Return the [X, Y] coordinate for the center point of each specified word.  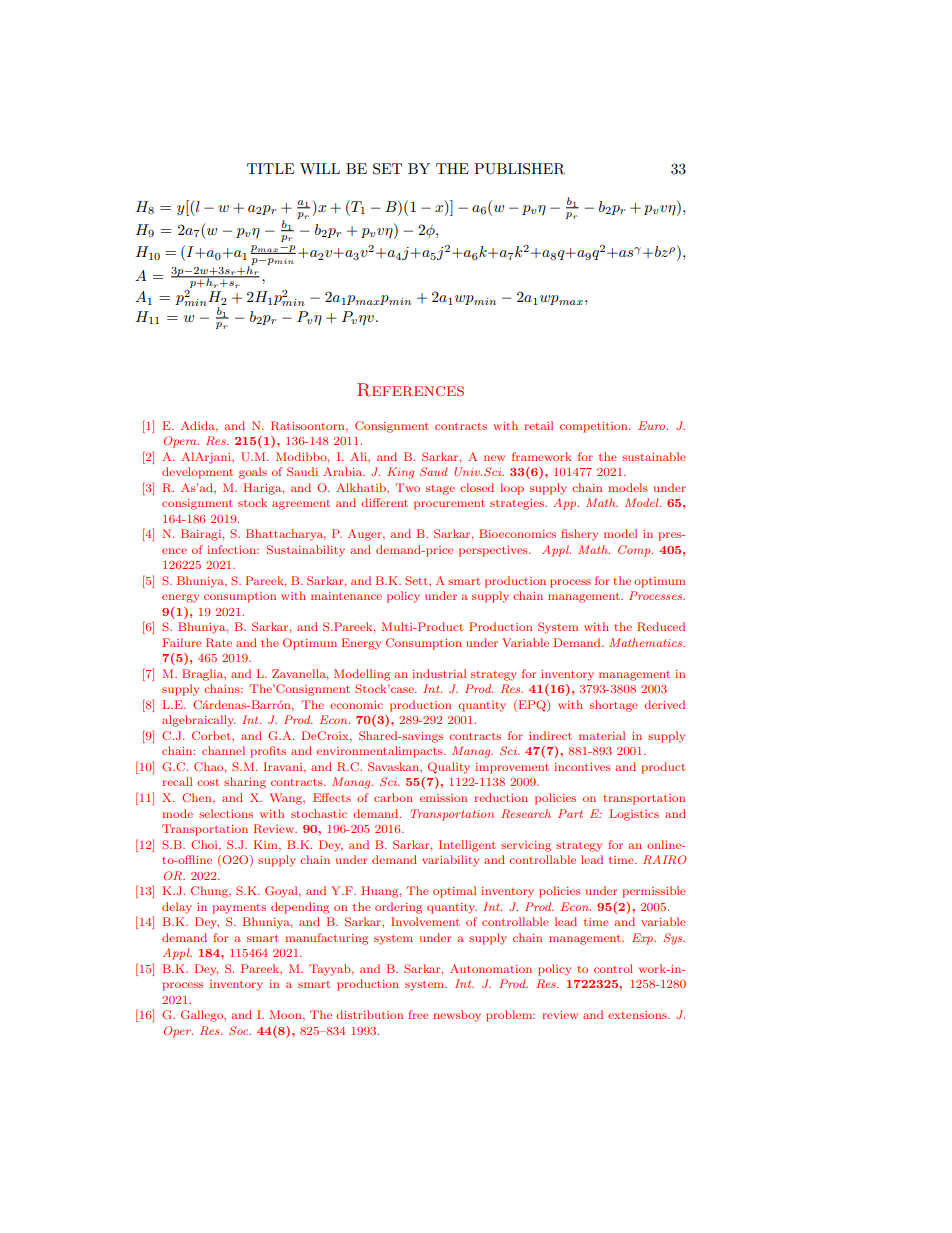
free [418, 1014]
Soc [240, 1030]
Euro [653, 425]
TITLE [270, 168]
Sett [417, 580]
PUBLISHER [519, 169]
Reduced [661, 626]
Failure [181, 642]
